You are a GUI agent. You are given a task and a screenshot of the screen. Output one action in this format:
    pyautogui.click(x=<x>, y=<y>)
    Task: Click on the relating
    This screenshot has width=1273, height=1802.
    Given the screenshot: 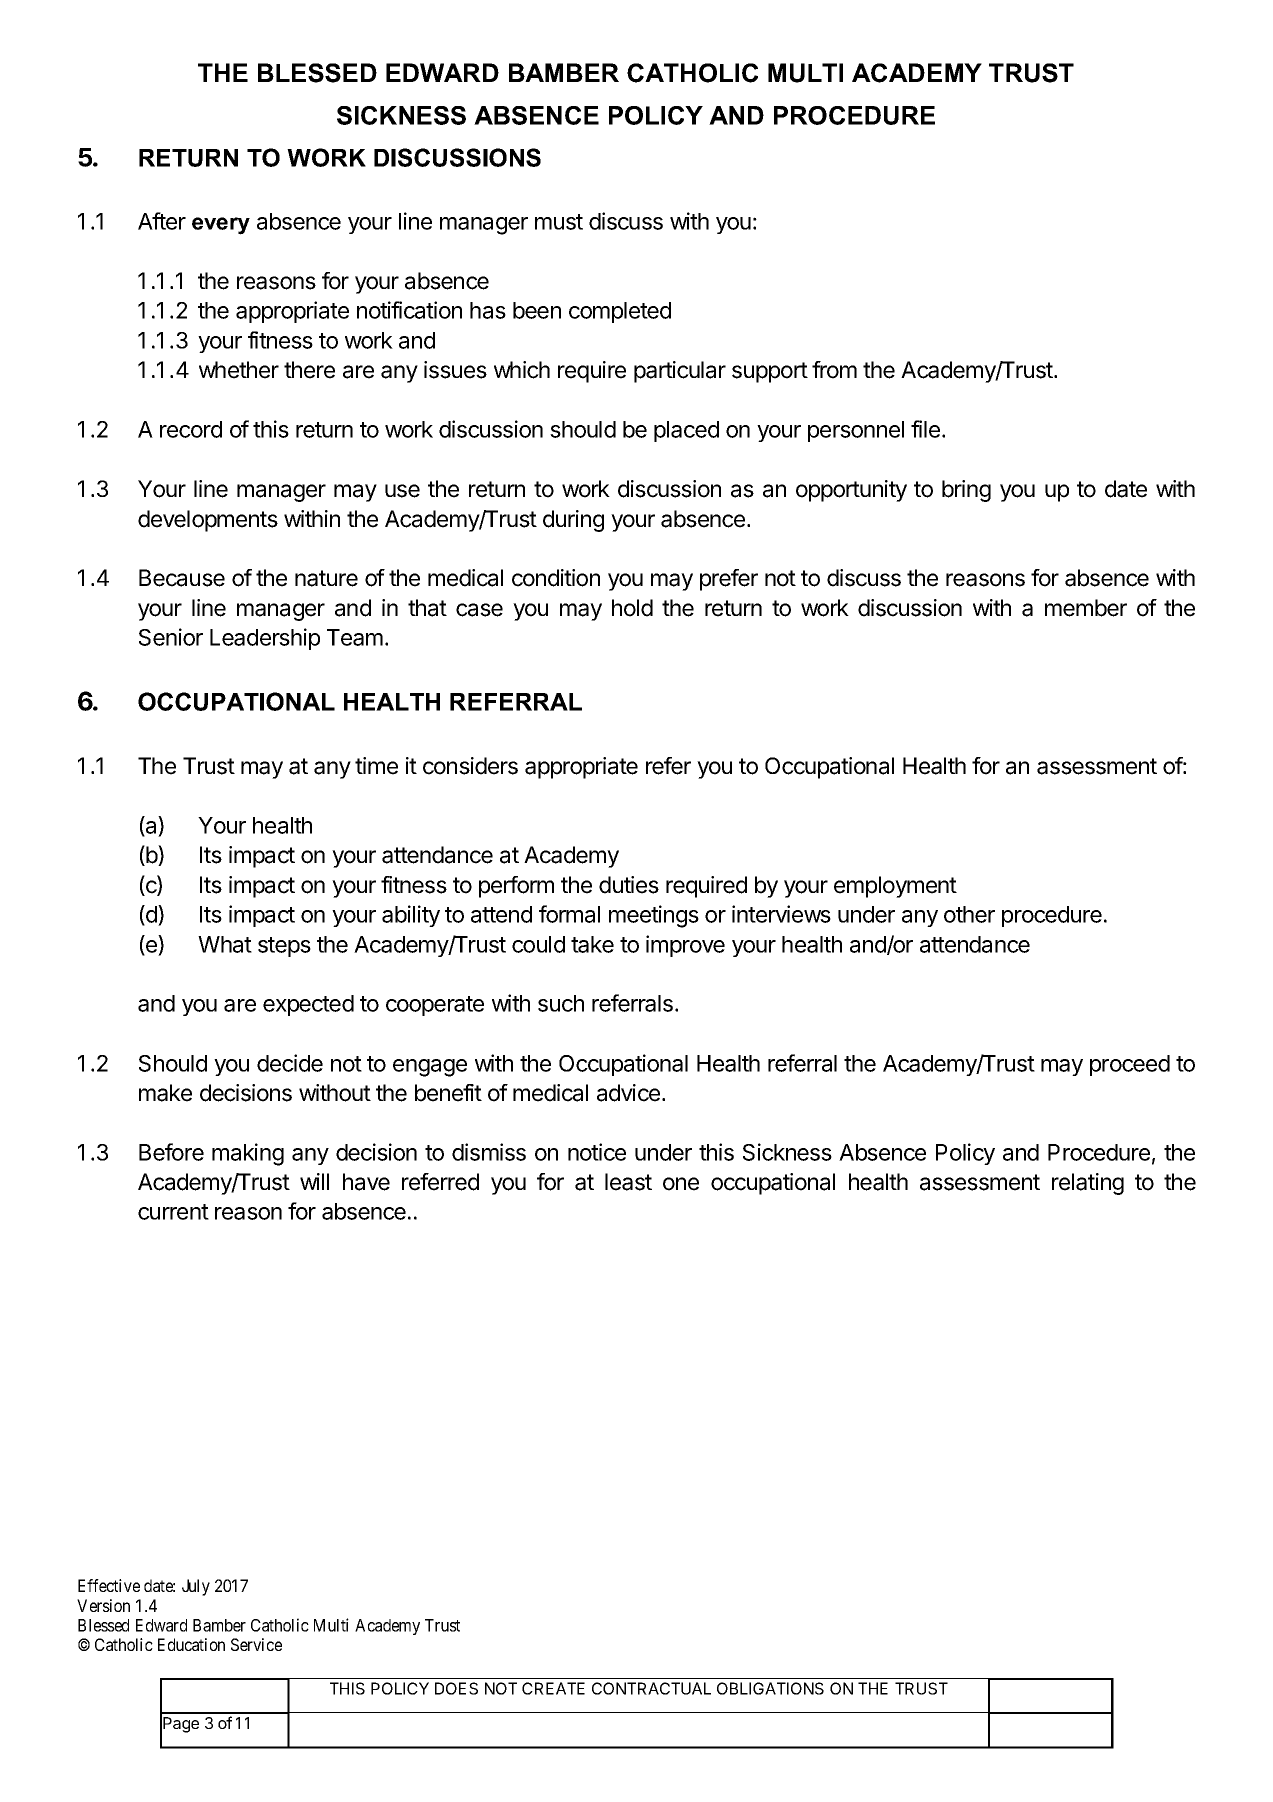 What is the action you would take?
    pyautogui.click(x=1088, y=1184)
